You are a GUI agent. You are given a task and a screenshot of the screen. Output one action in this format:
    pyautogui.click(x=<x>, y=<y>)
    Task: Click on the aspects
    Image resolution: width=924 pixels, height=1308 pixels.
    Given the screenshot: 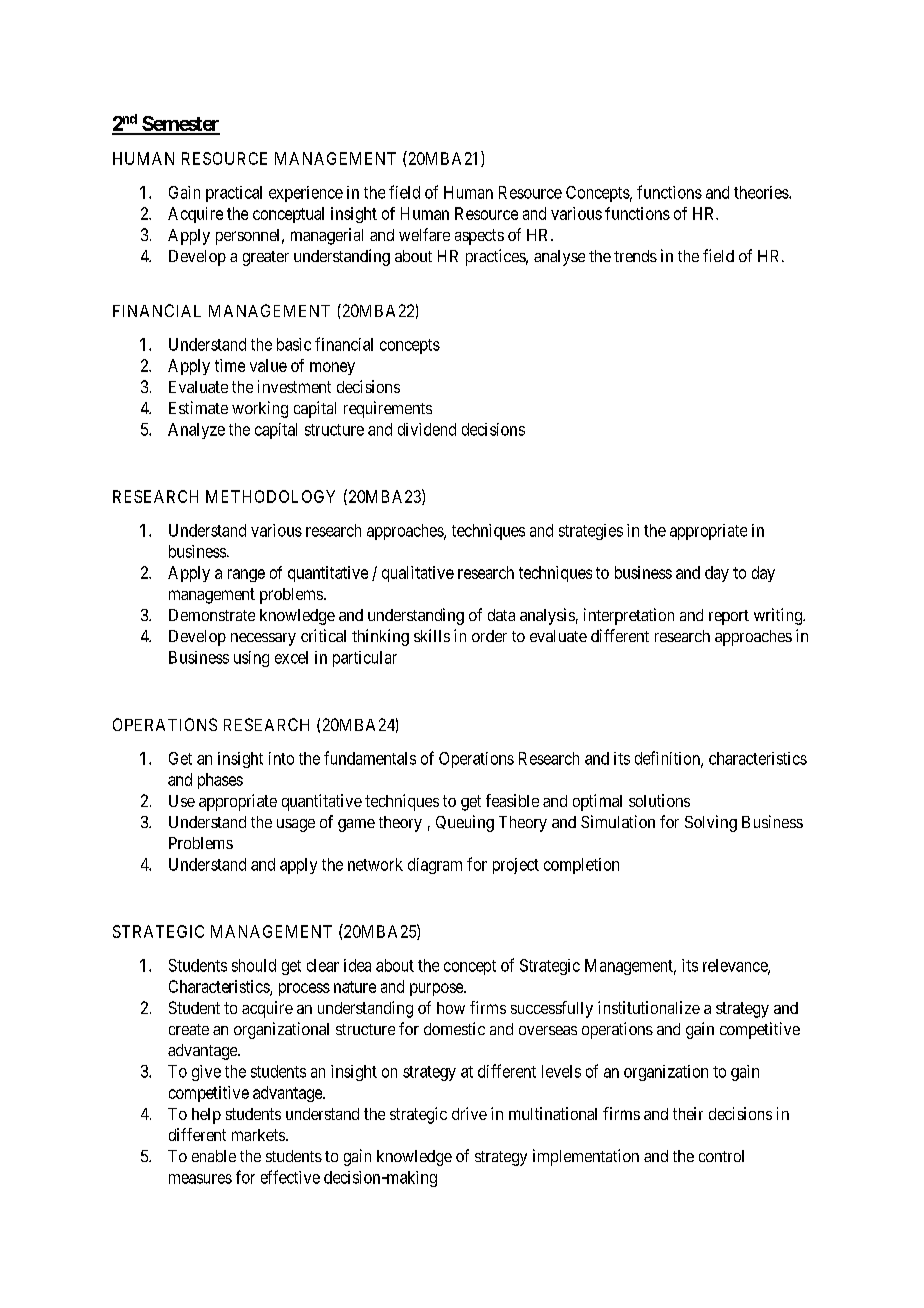 What is the action you would take?
    pyautogui.click(x=479, y=237)
